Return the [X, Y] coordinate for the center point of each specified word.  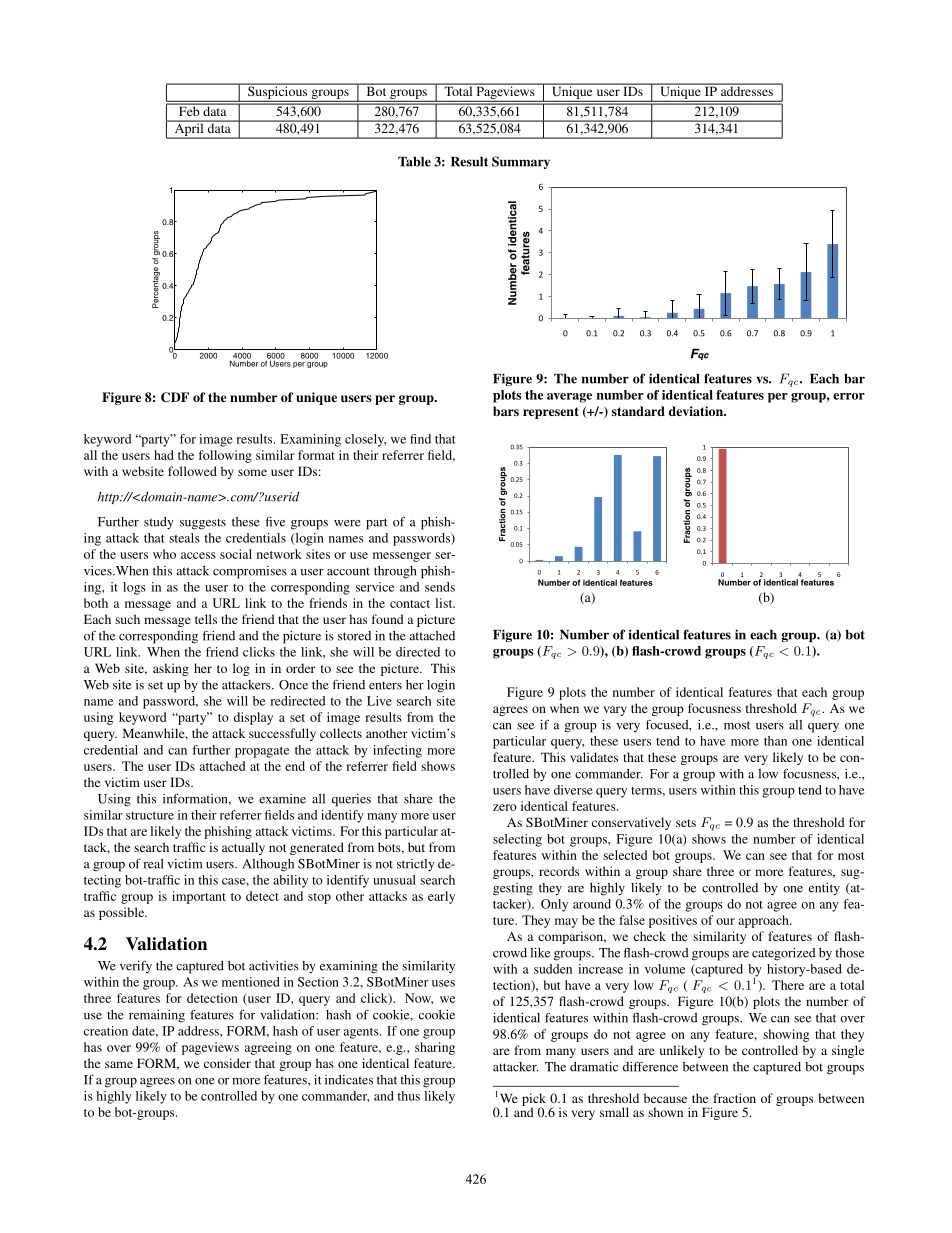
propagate [262, 752]
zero [505, 807]
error [849, 396]
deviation [697, 411]
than [775, 741]
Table [414, 162]
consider [227, 1063]
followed [192, 471]
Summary [521, 162]
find [420, 439]
